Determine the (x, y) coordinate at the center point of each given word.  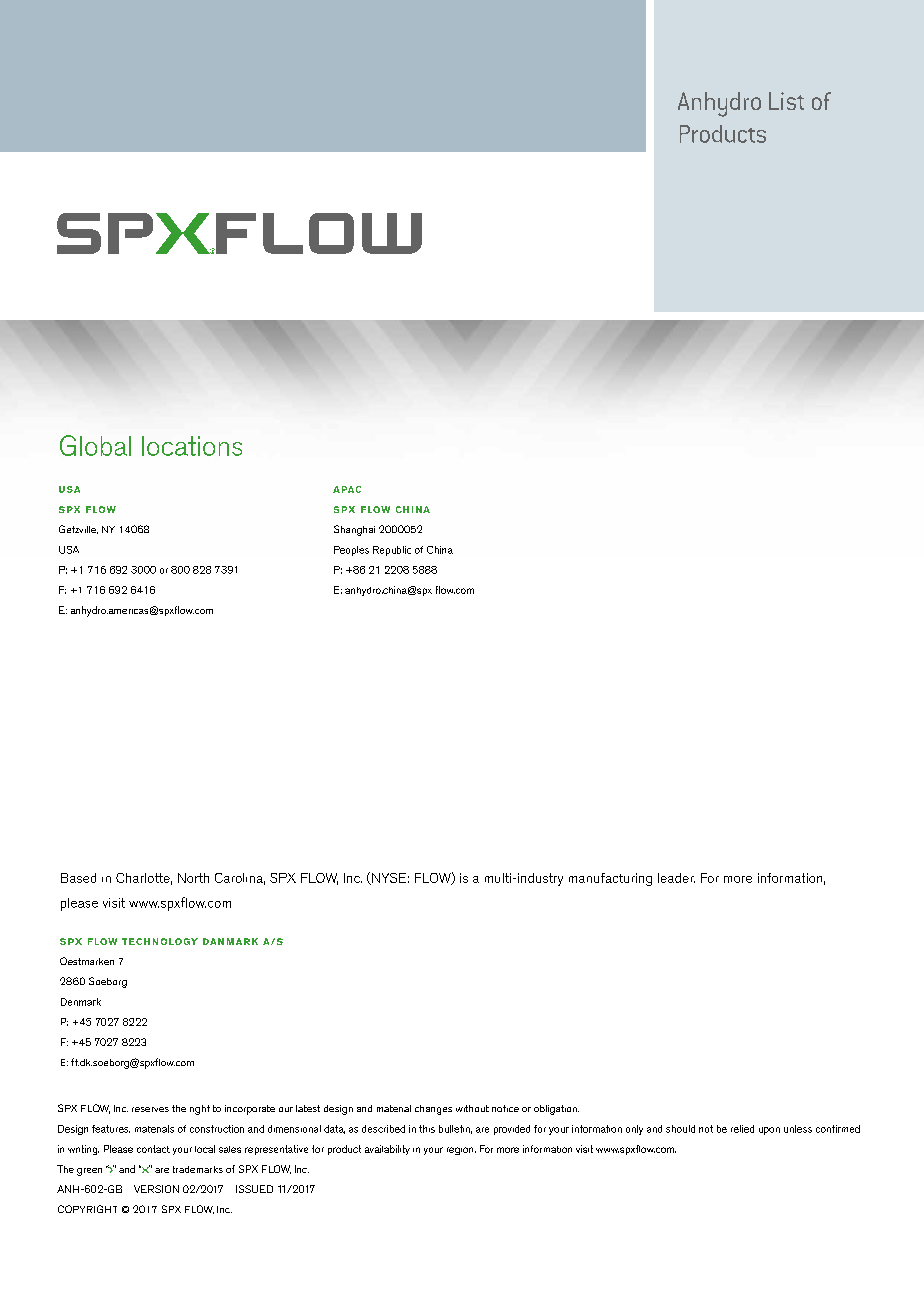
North (193, 878)
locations (192, 446)
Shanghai (354, 530)
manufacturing (610, 879)
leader (676, 878)
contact (153, 1149)
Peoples (351, 551)
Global (95, 445)
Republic (392, 551)
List (786, 101)
